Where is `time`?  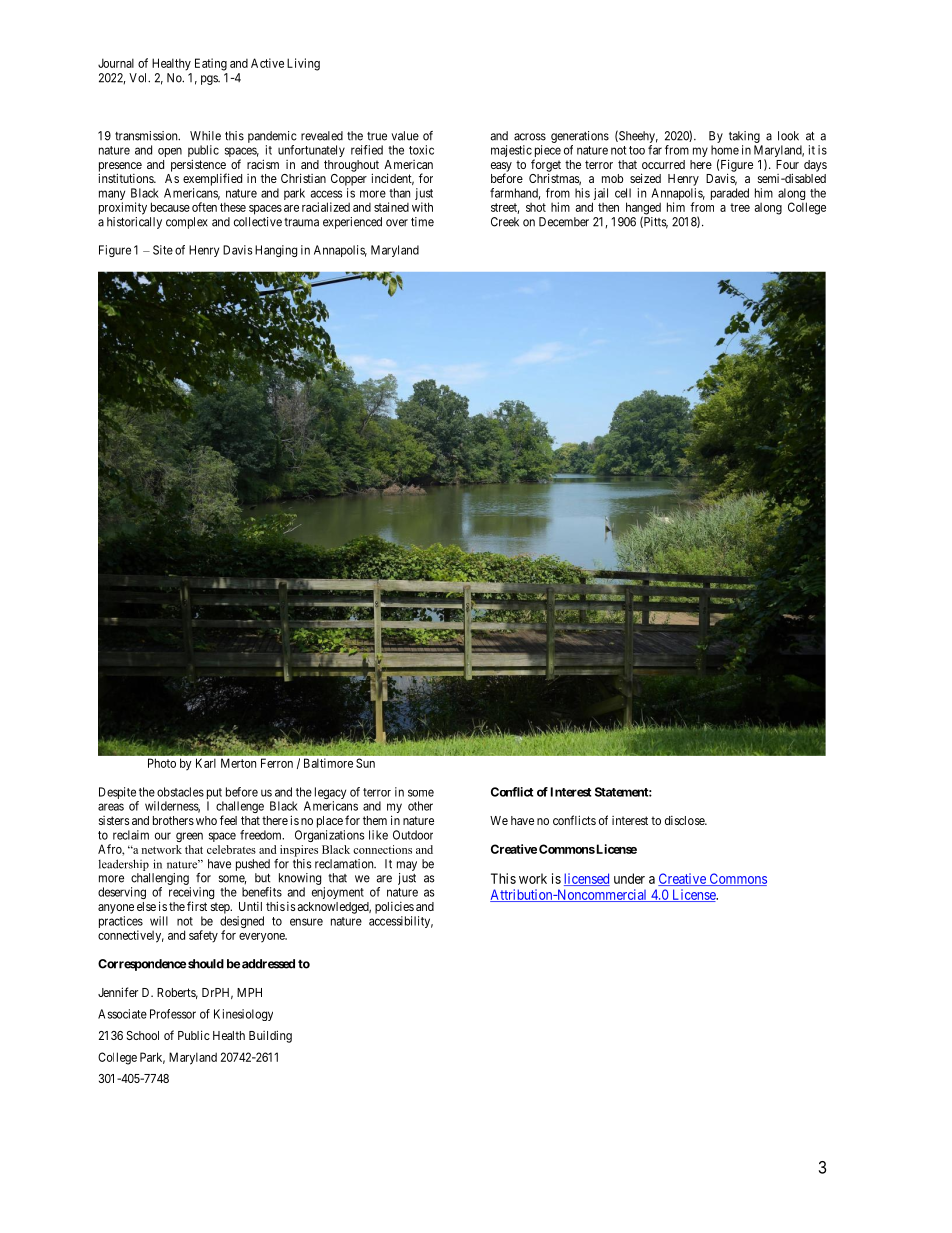
time is located at coordinates (422, 222).
